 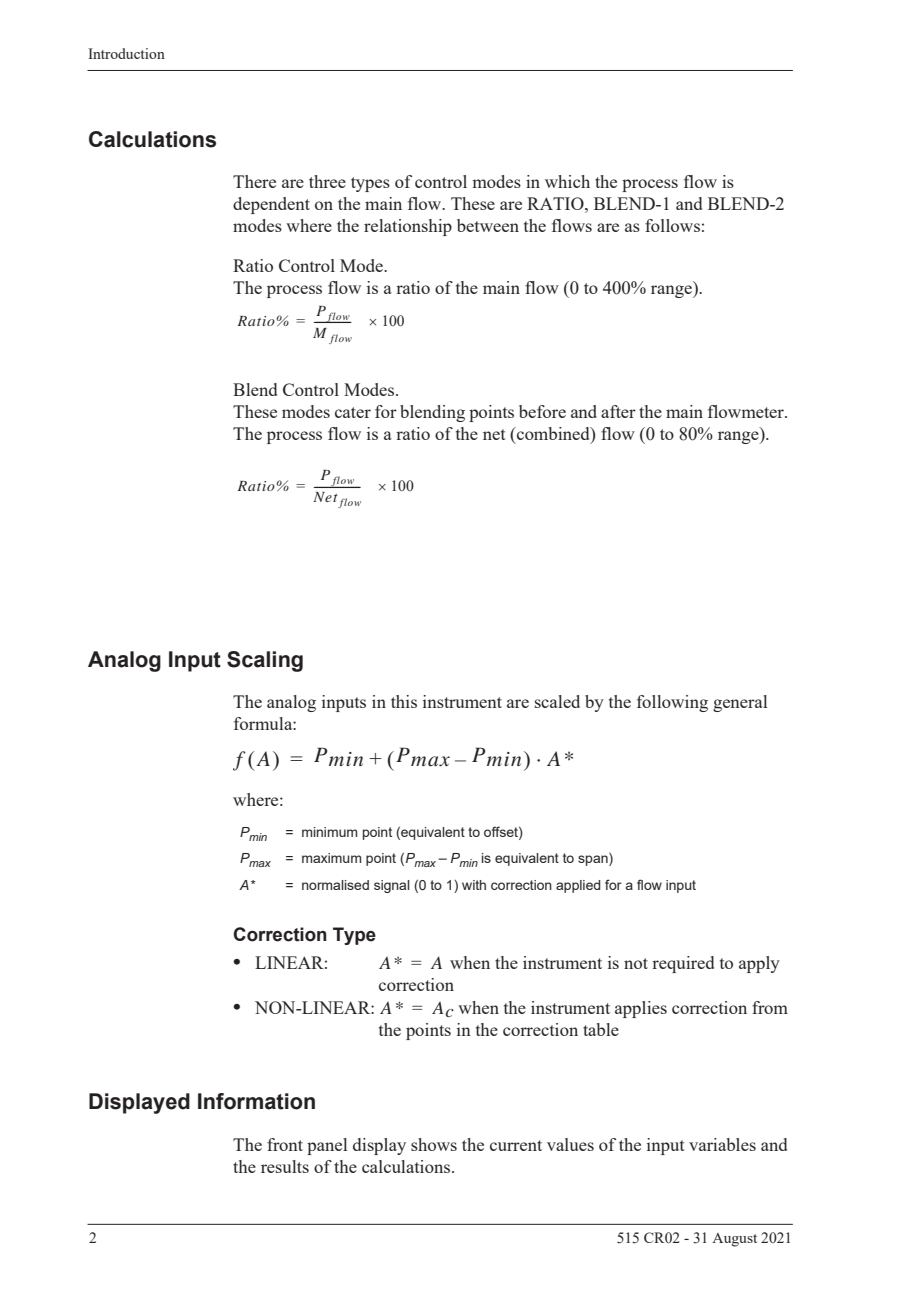 I want to click on between, so click(x=488, y=225).
